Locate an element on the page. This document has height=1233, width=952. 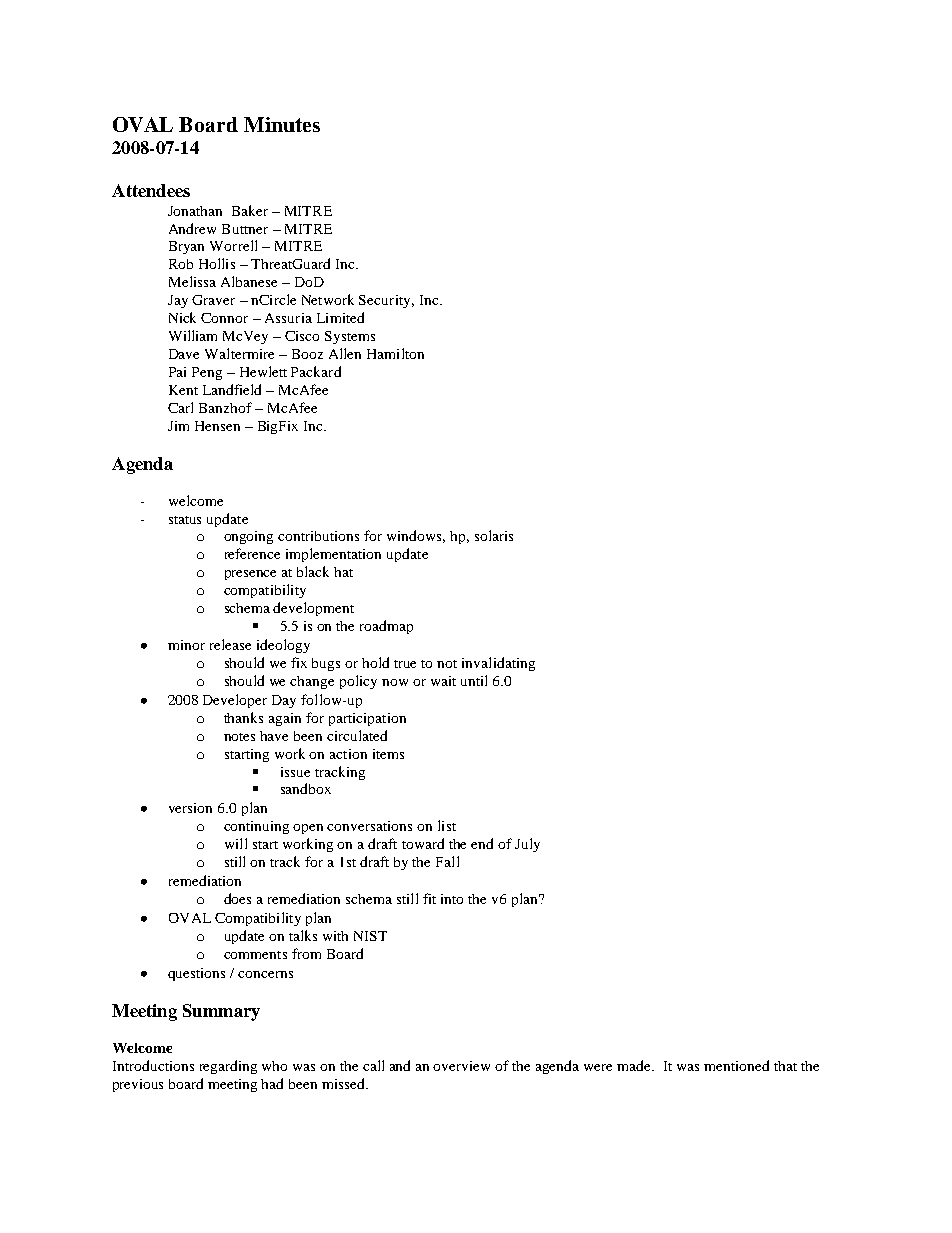
windows is located at coordinates (416, 536).
